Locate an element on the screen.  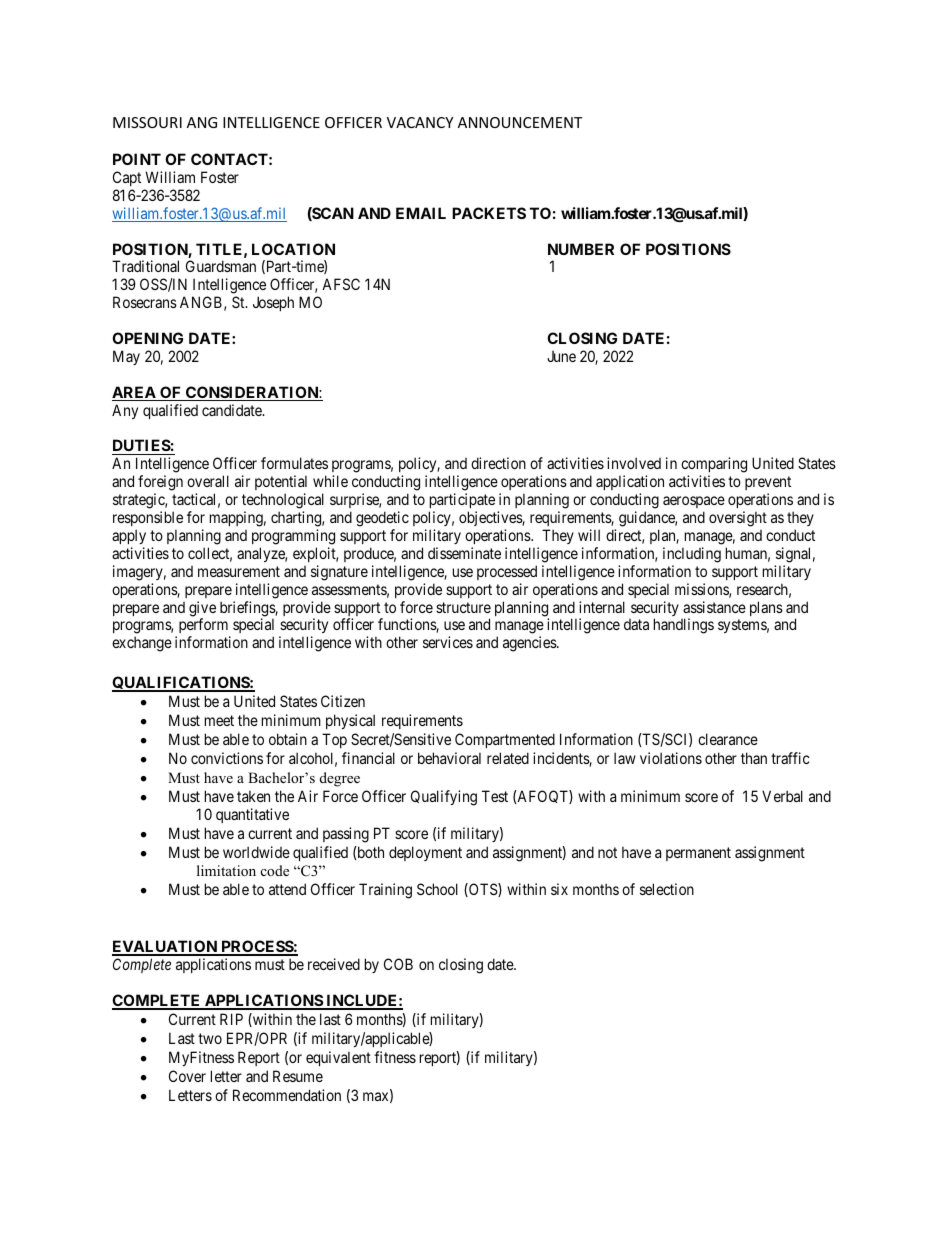
June is located at coordinates (561, 356).
